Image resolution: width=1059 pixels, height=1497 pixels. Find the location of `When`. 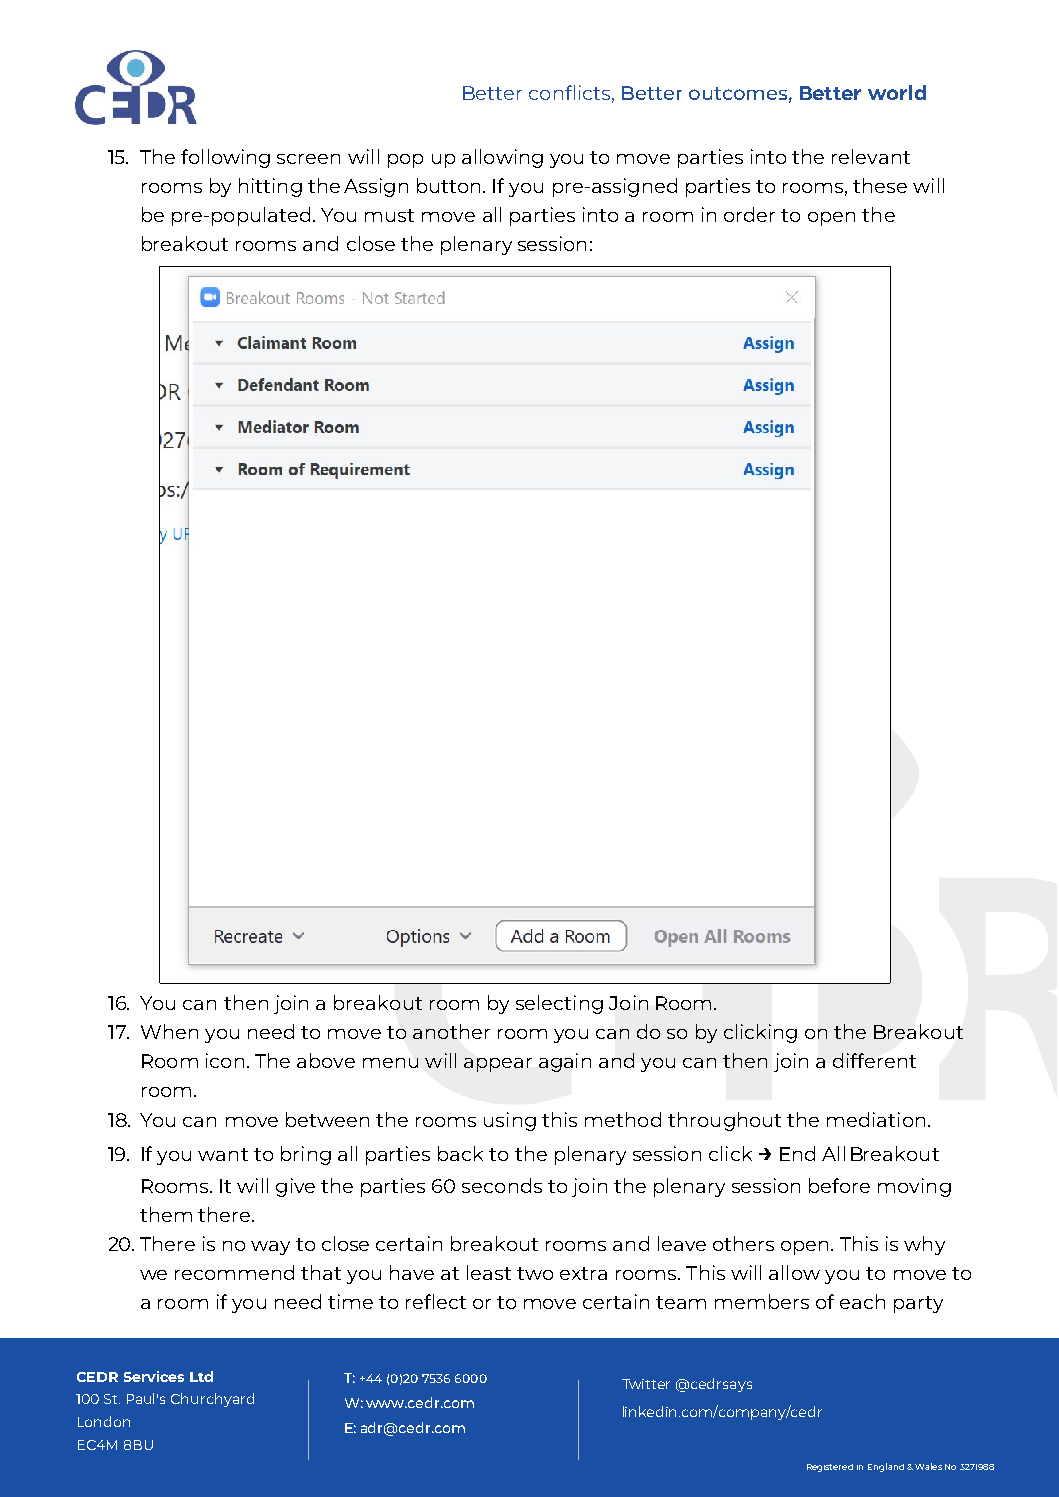

When is located at coordinates (169, 1031).
